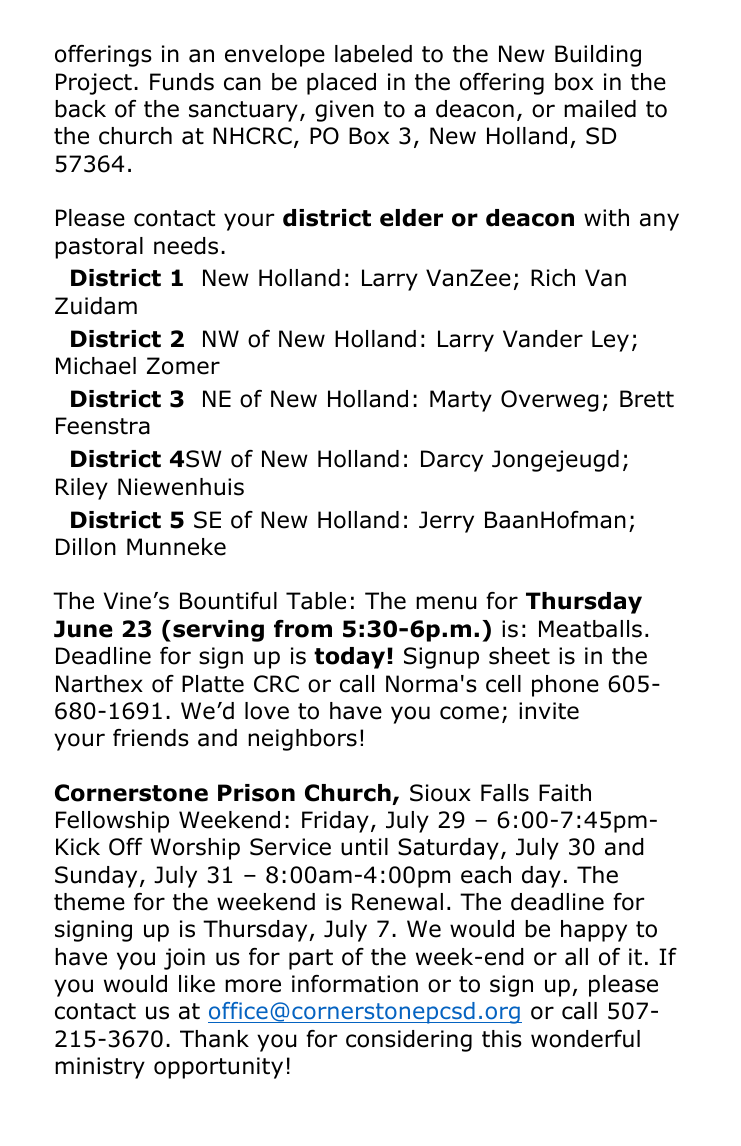  Describe the element at coordinates (302, 740) in the image. I see `neighbors` at that location.
